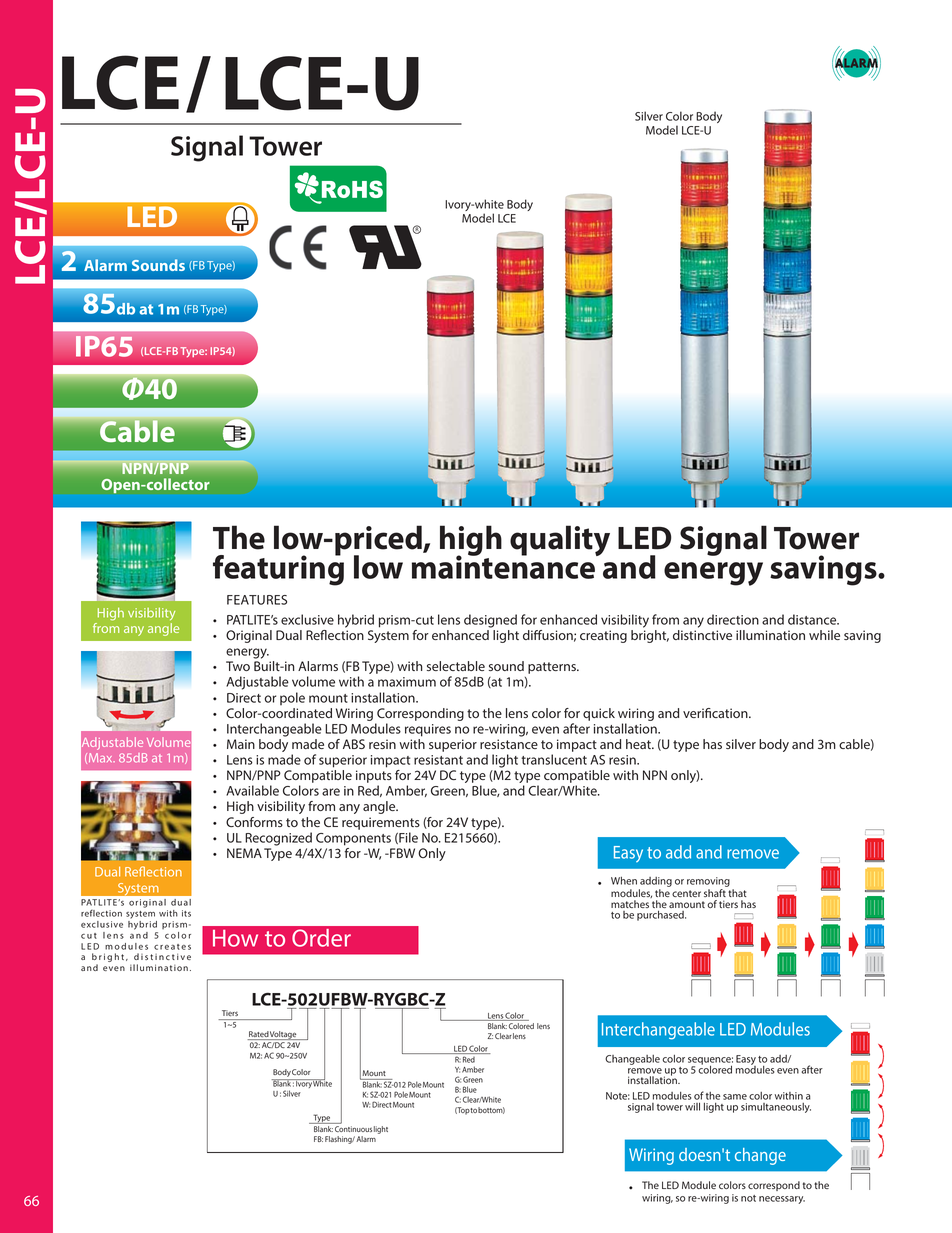 The height and width of the document is (1233, 952). What do you see at coordinates (813, 619) in the document?
I see `distance` at bounding box center [813, 619].
